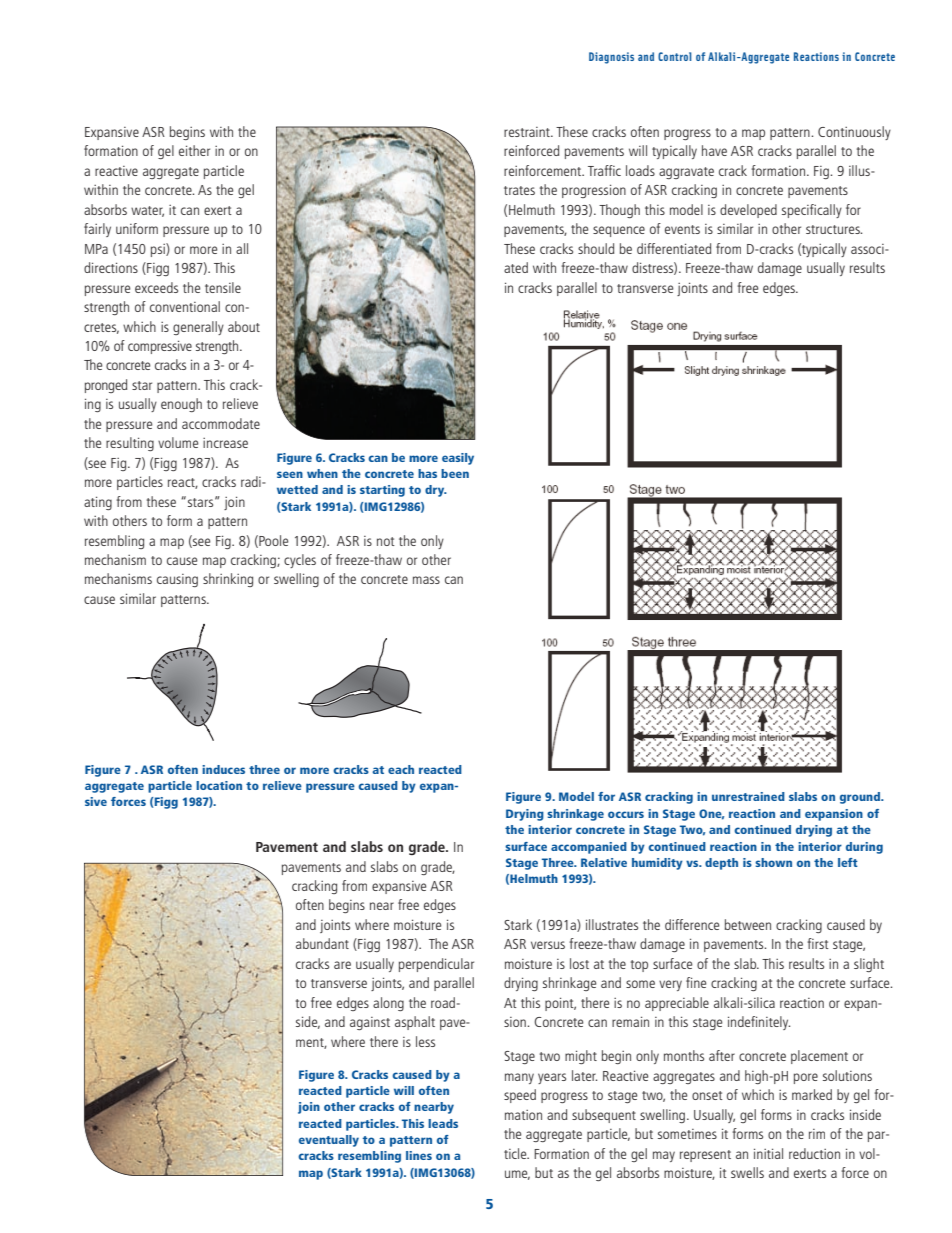 This document has height=1233, width=952. What do you see at coordinates (854, 133) in the document?
I see `Continuously` at bounding box center [854, 133].
